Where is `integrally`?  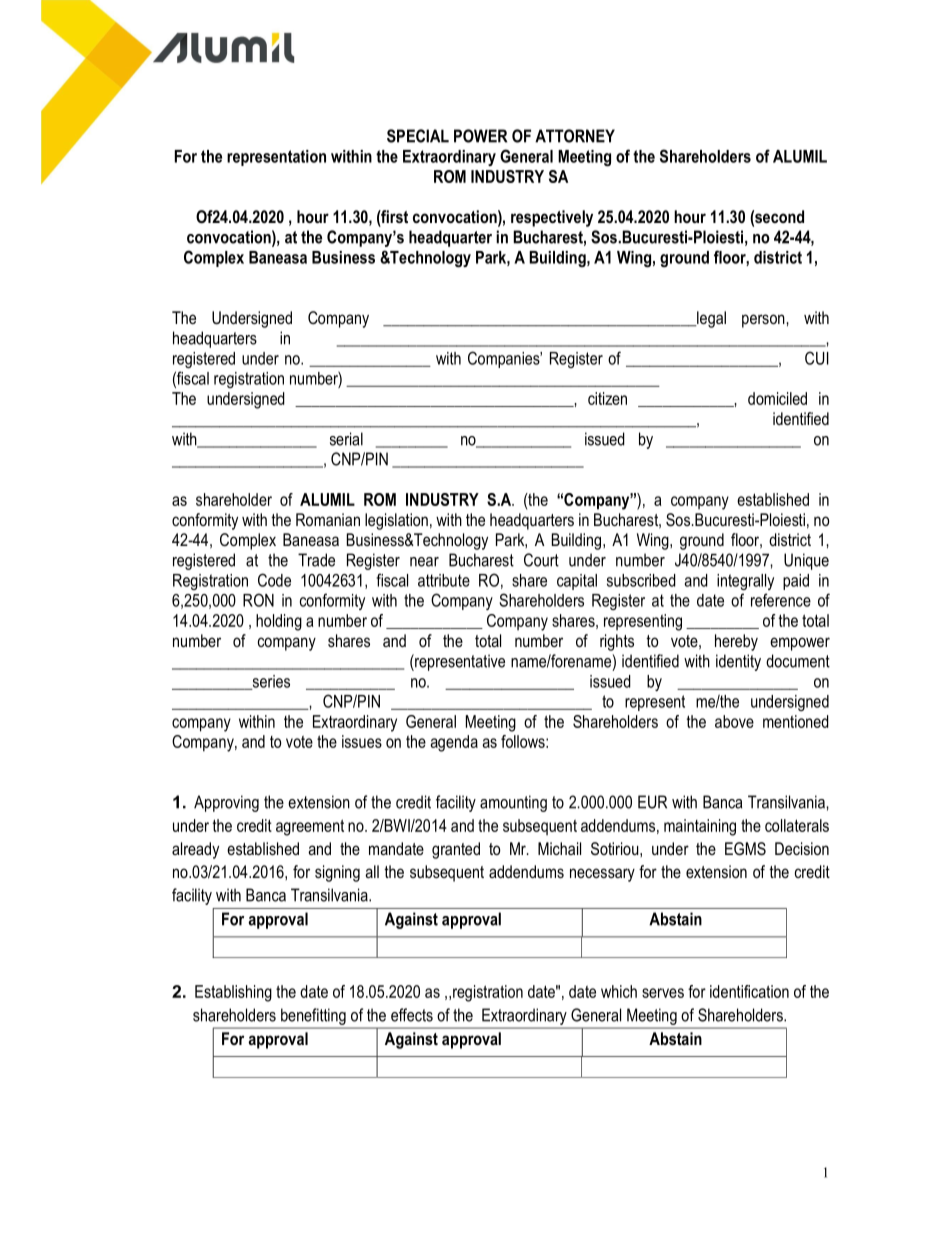 integrally is located at coordinates (745, 582).
